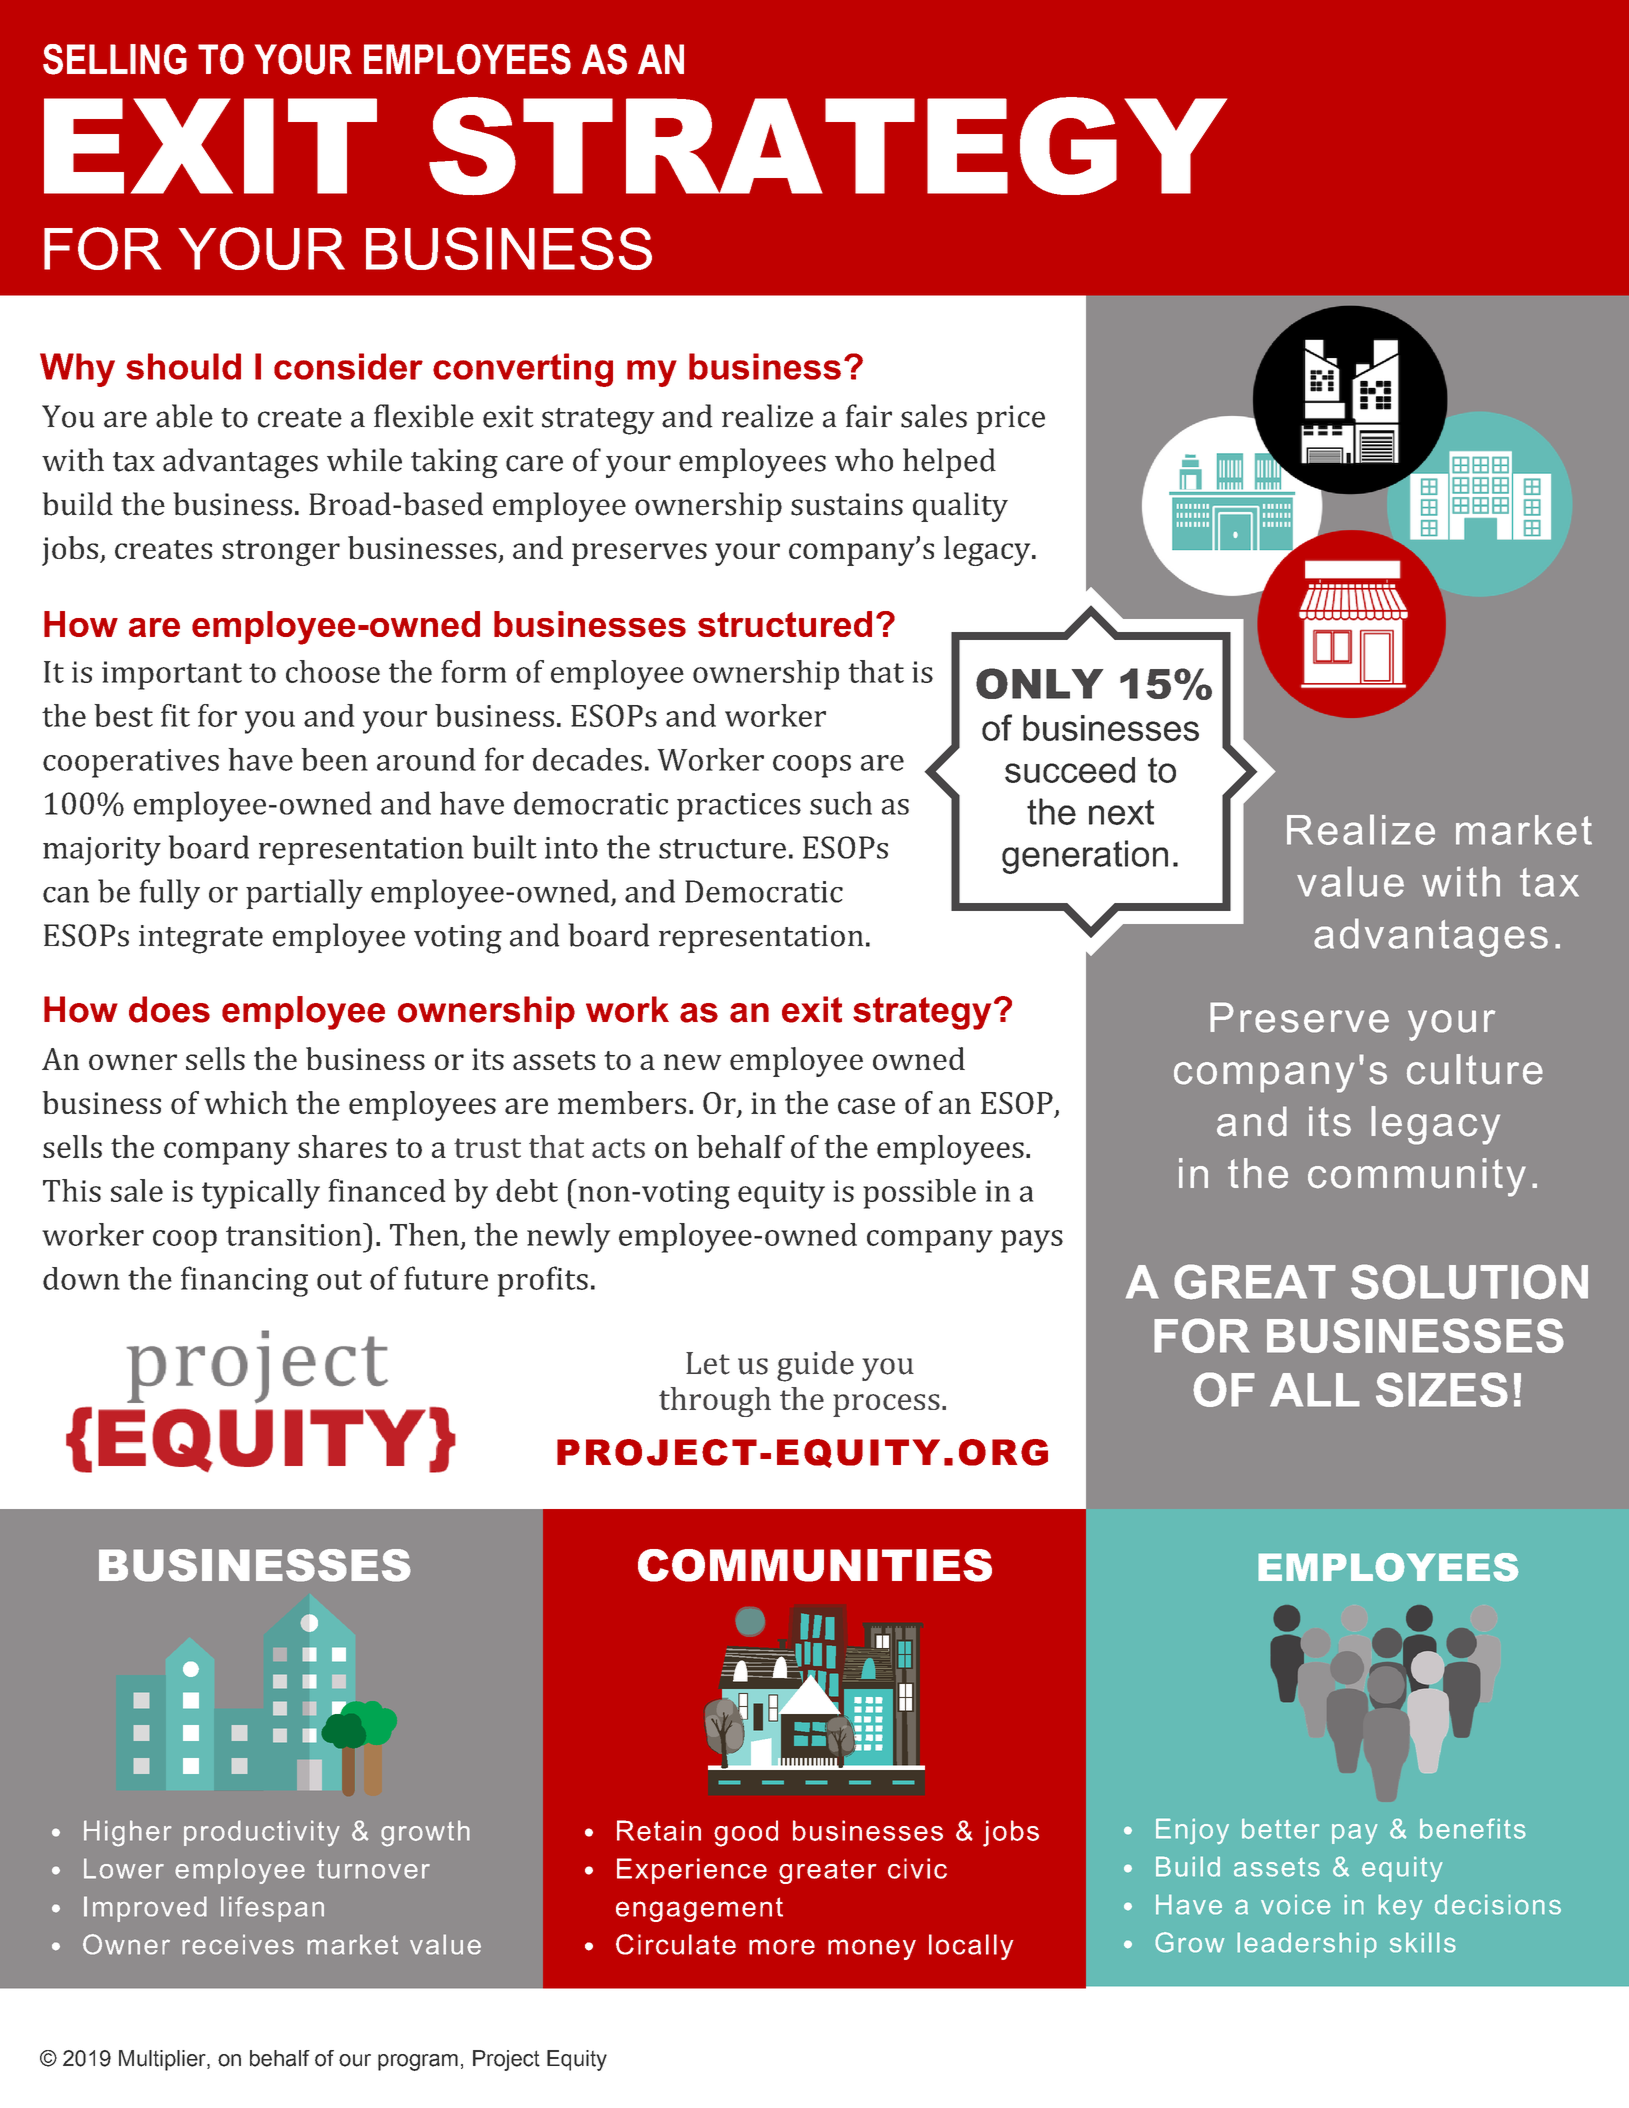 Image resolution: width=1629 pixels, height=2108 pixels. I want to click on case, so click(866, 1106).
